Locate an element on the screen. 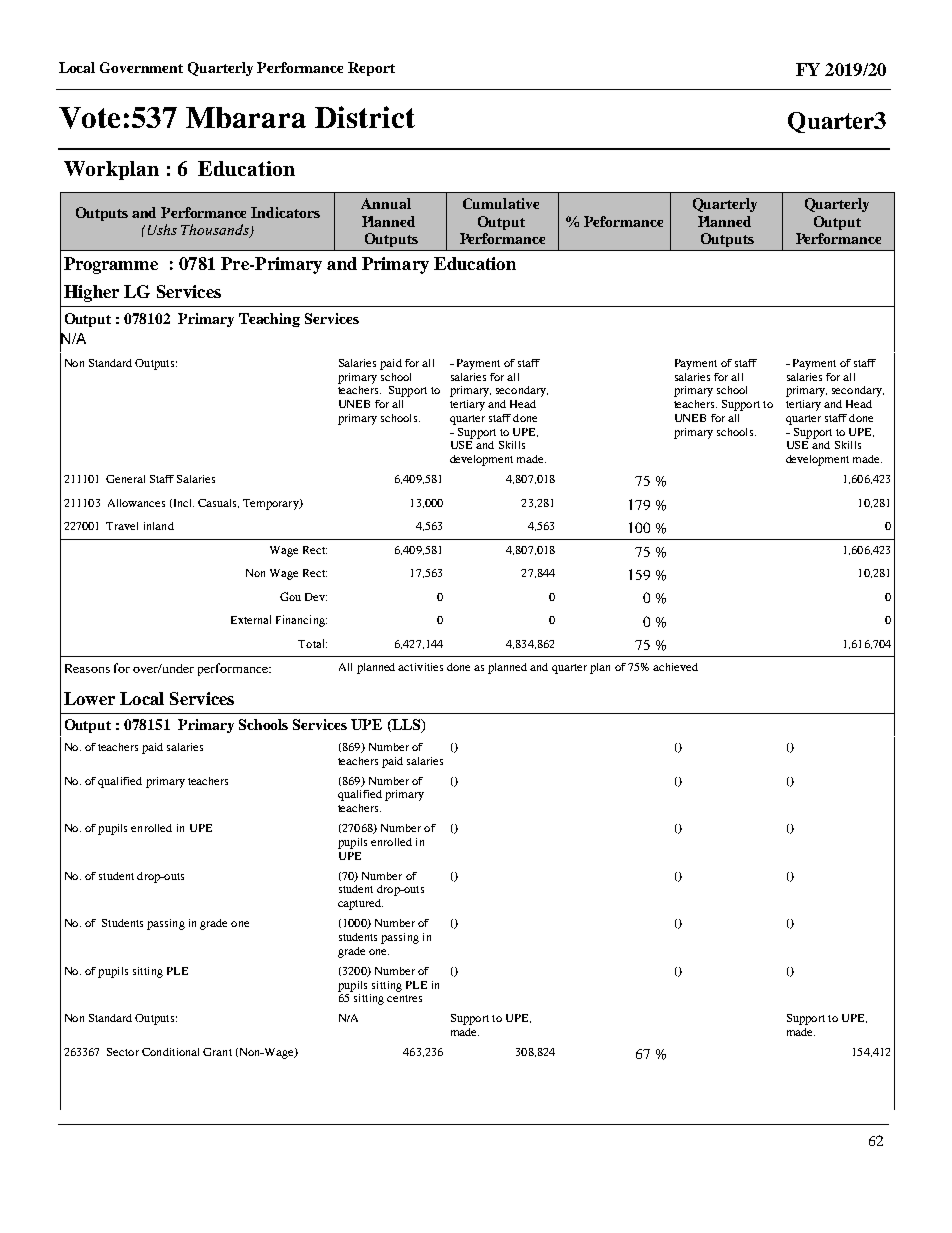  centres is located at coordinates (404, 998).
